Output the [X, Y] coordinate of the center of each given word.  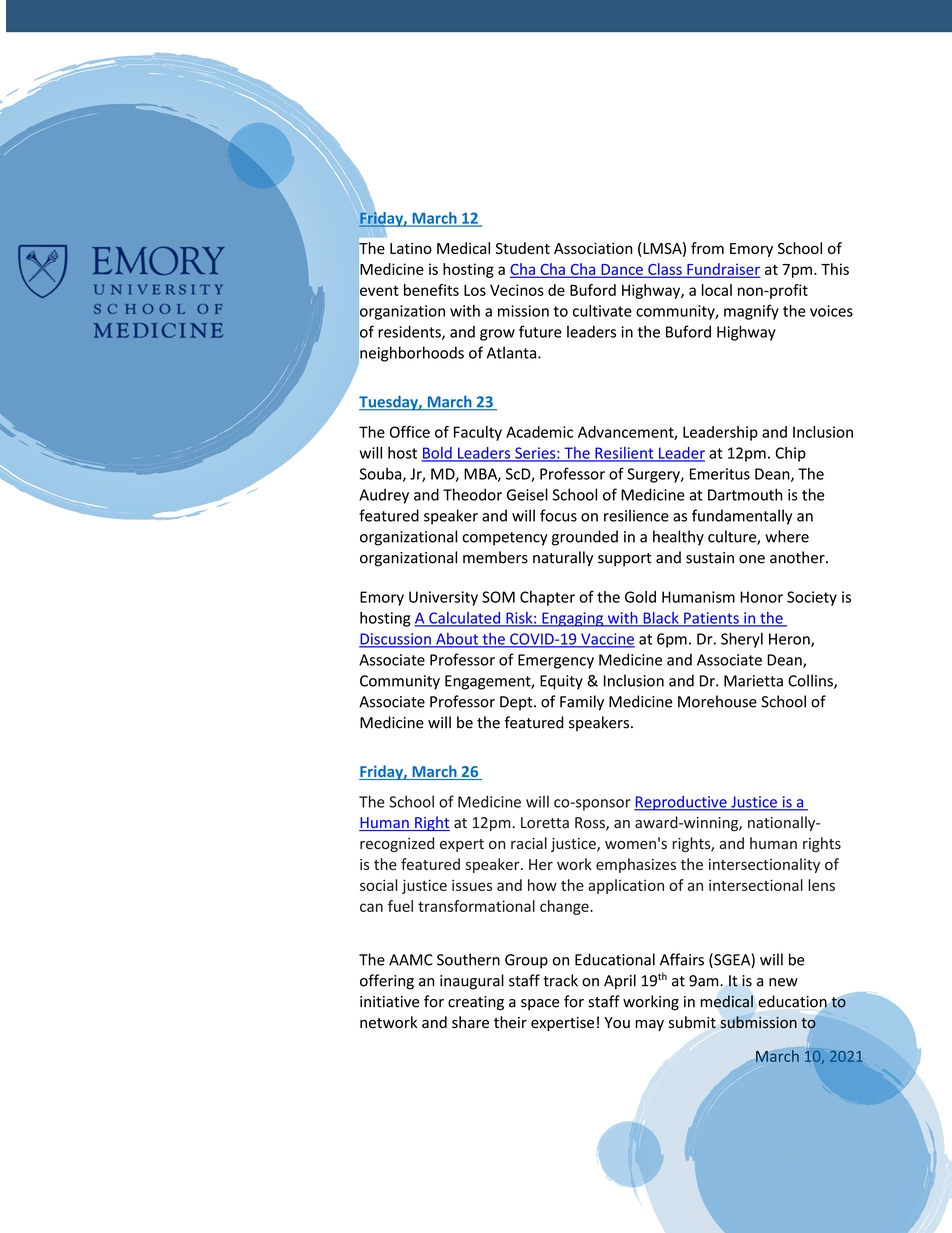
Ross [591, 824]
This [835, 269]
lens [821, 885]
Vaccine [607, 640]
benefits [431, 290]
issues [472, 885]
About [457, 640]
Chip [790, 454]
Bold [437, 454]
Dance [622, 270]
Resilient [624, 454]
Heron [790, 640]
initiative [389, 1002]
